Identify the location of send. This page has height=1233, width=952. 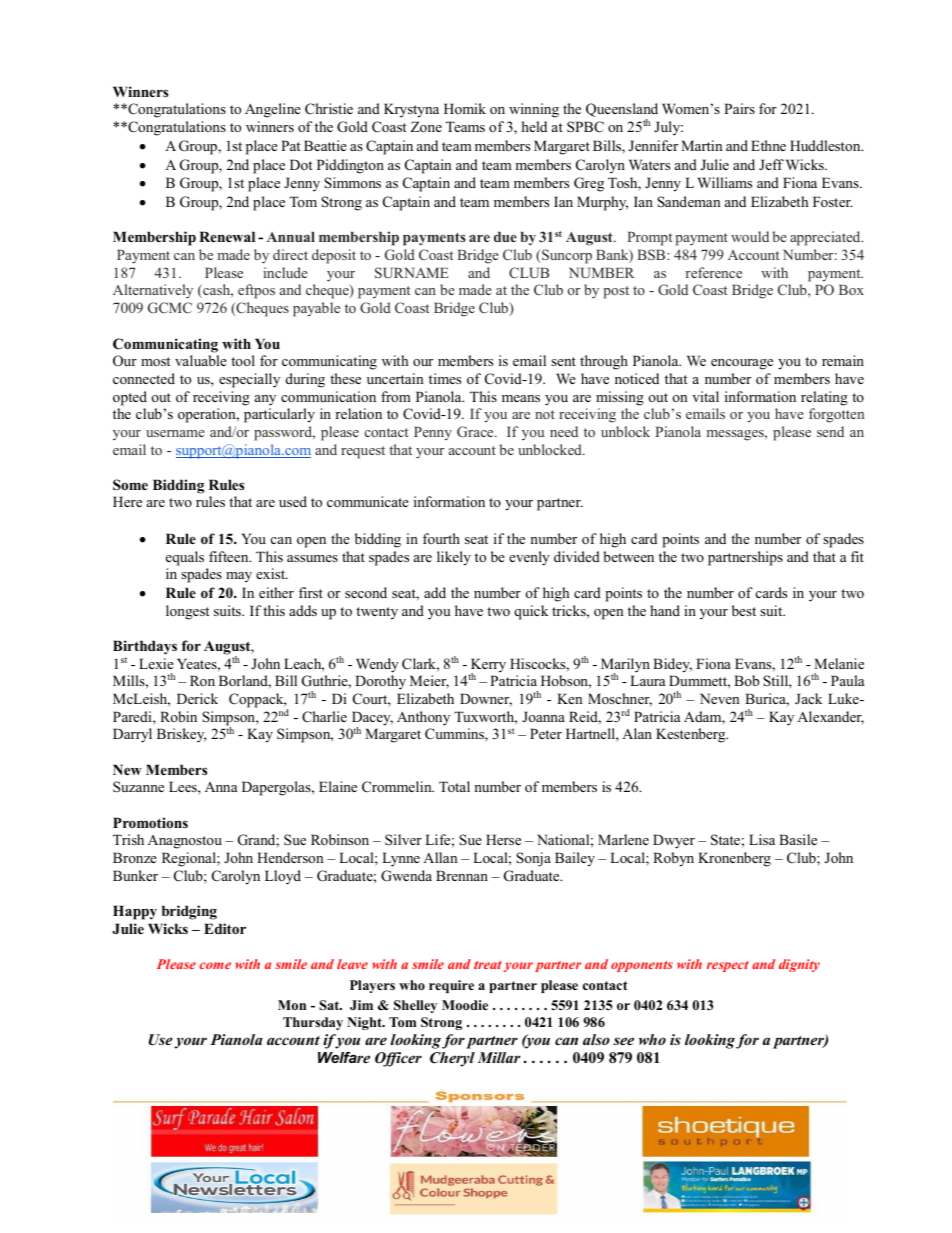
(830, 431).
